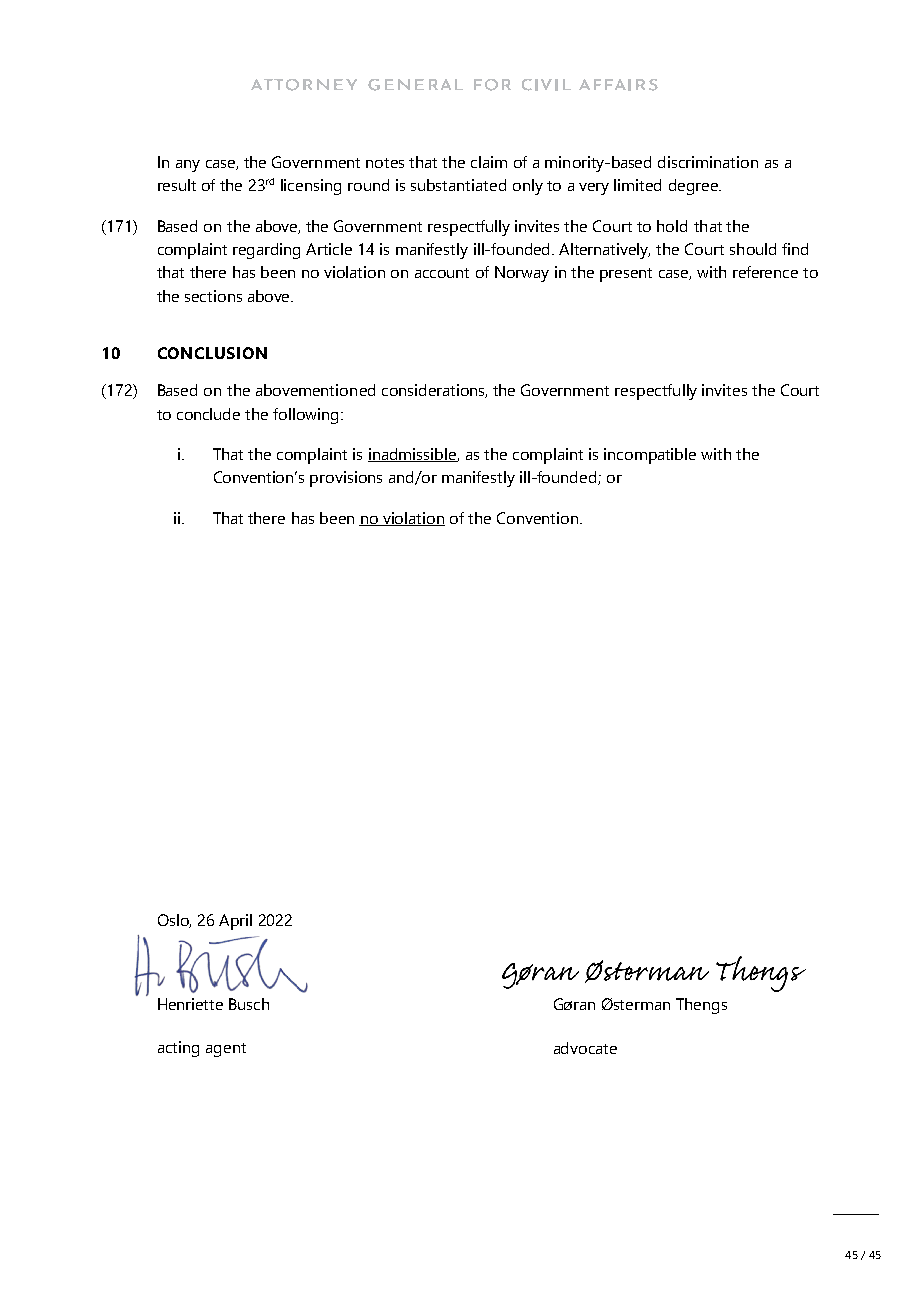  What do you see at coordinates (226, 1050) in the image?
I see `agent` at bounding box center [226, 1050].
